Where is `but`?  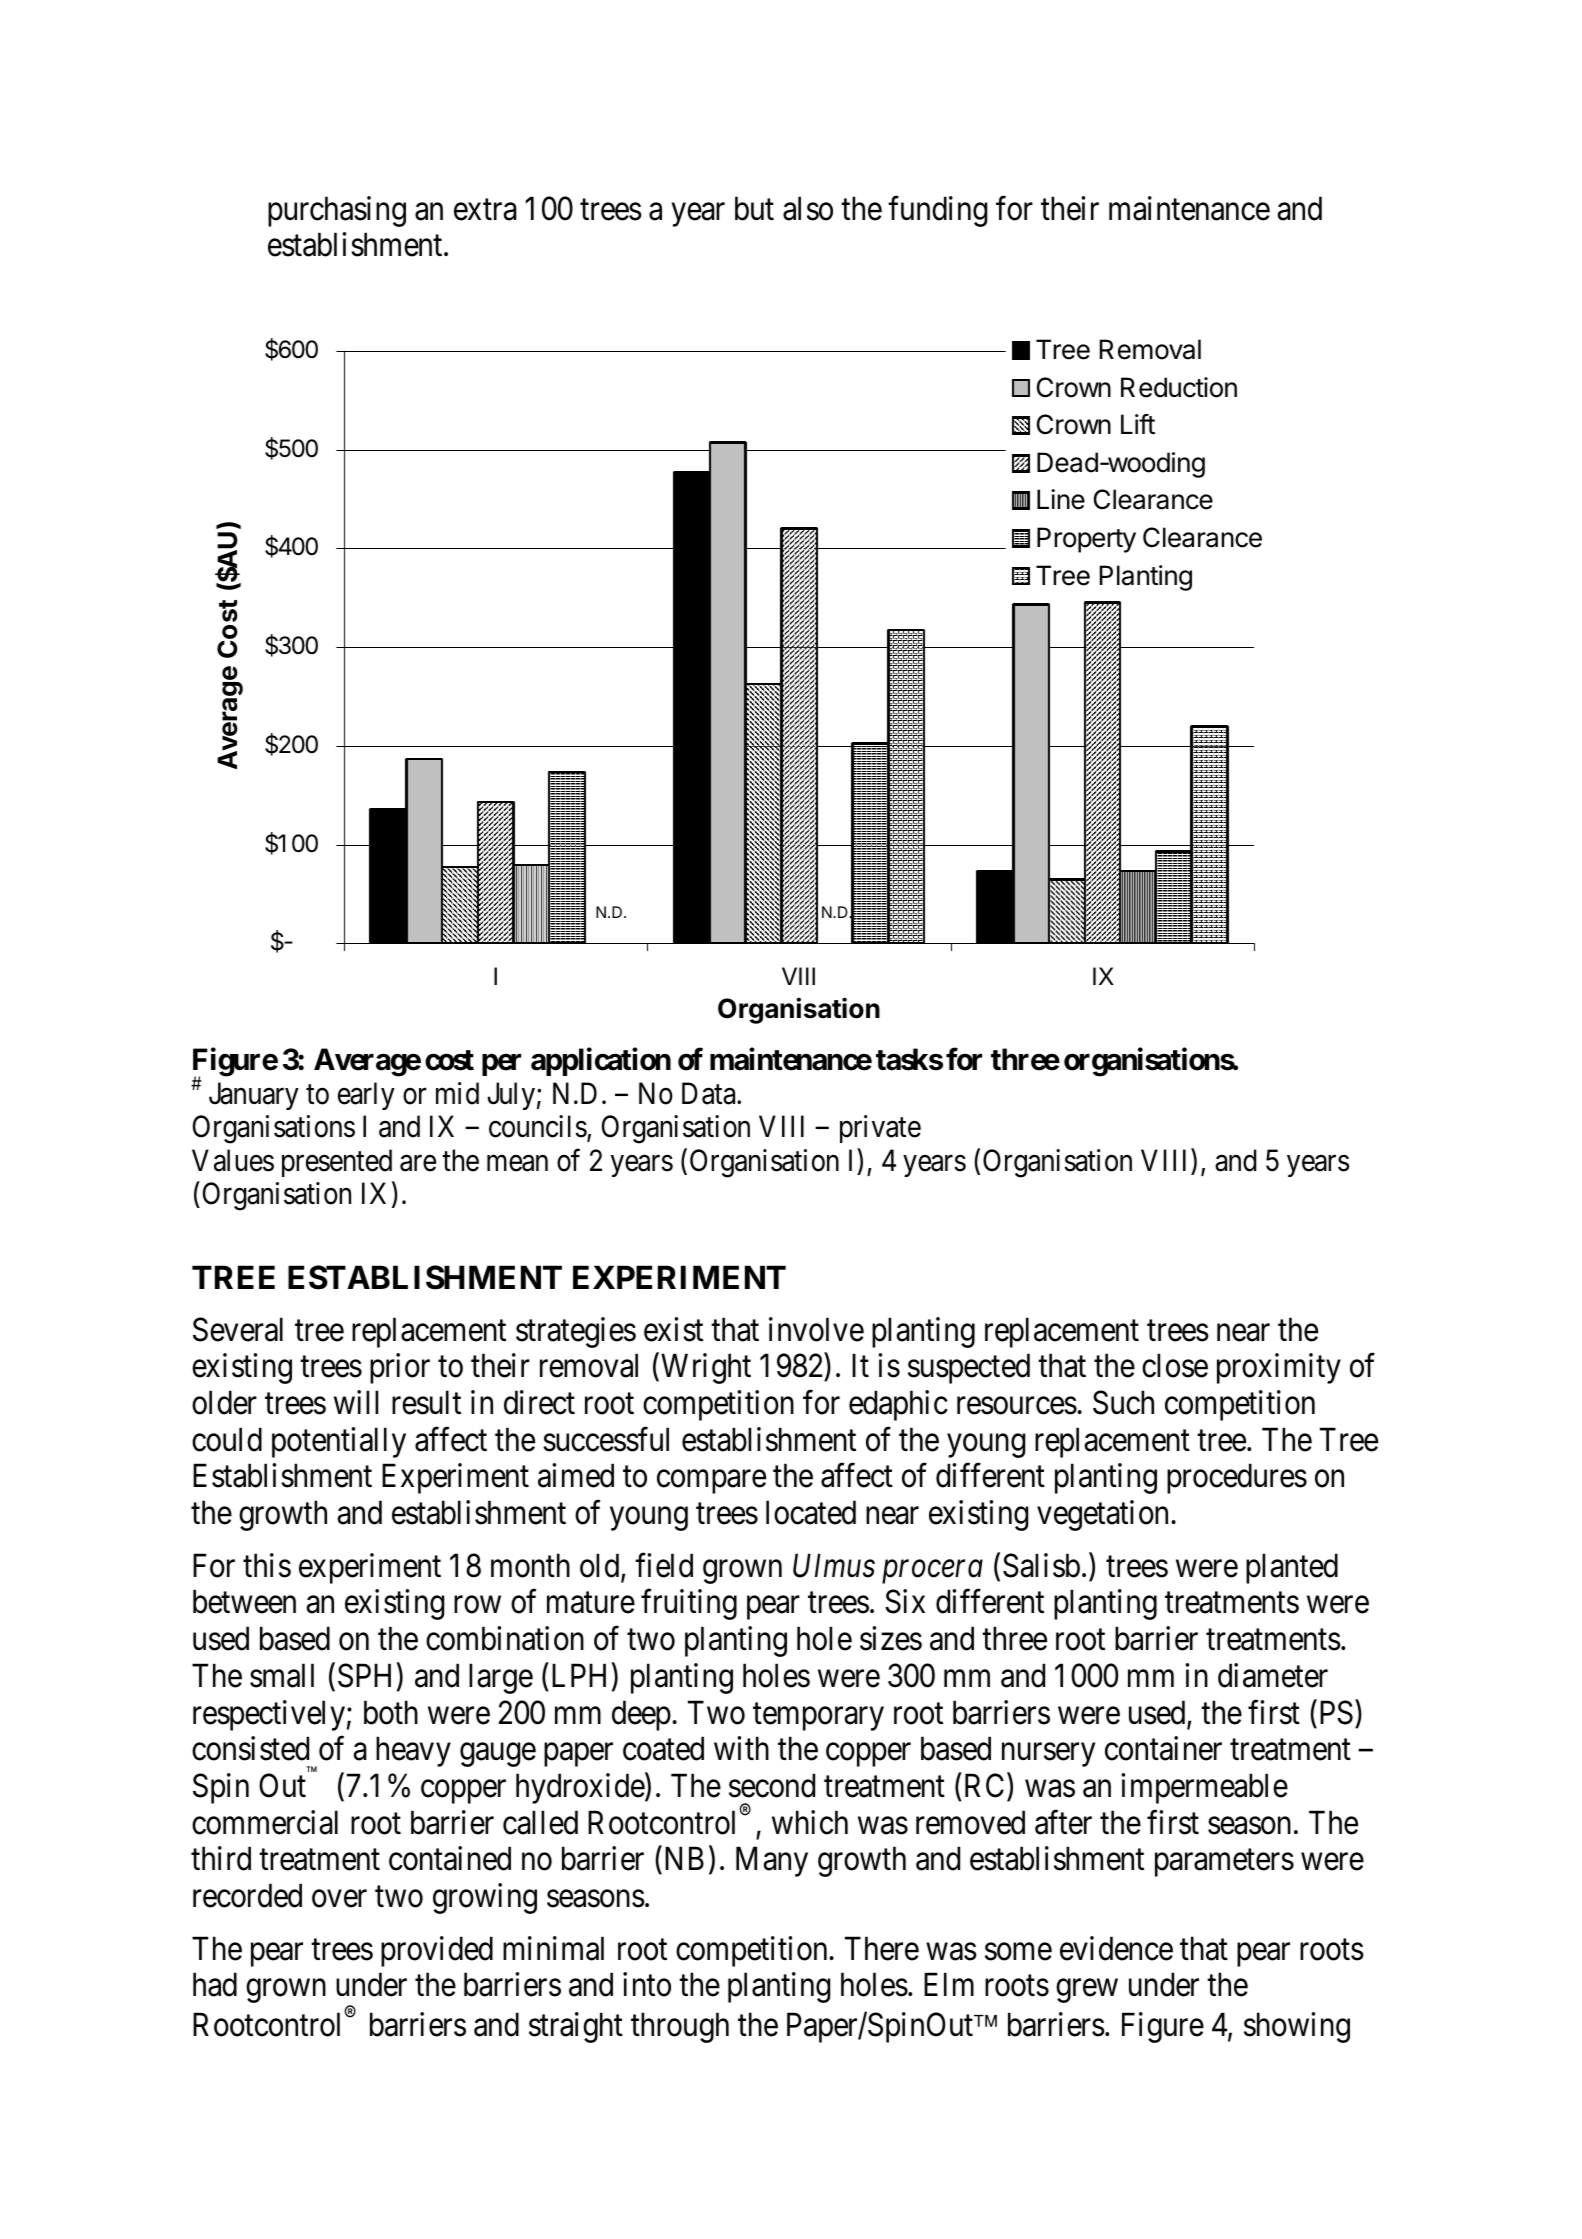
but is located at coordinates (754, 208).
